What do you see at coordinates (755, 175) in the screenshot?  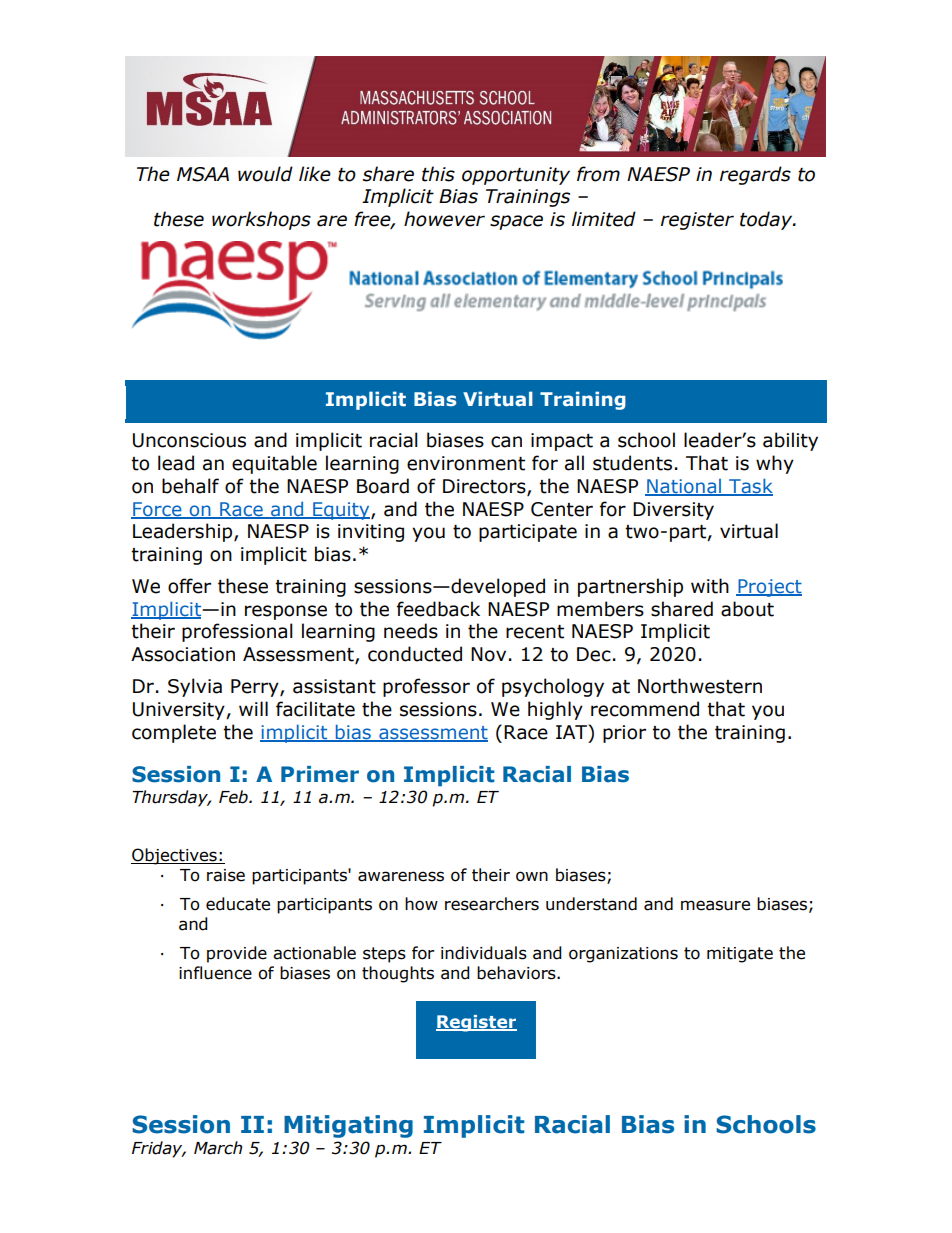 I see `regards` at bounding box center [755, 175].
